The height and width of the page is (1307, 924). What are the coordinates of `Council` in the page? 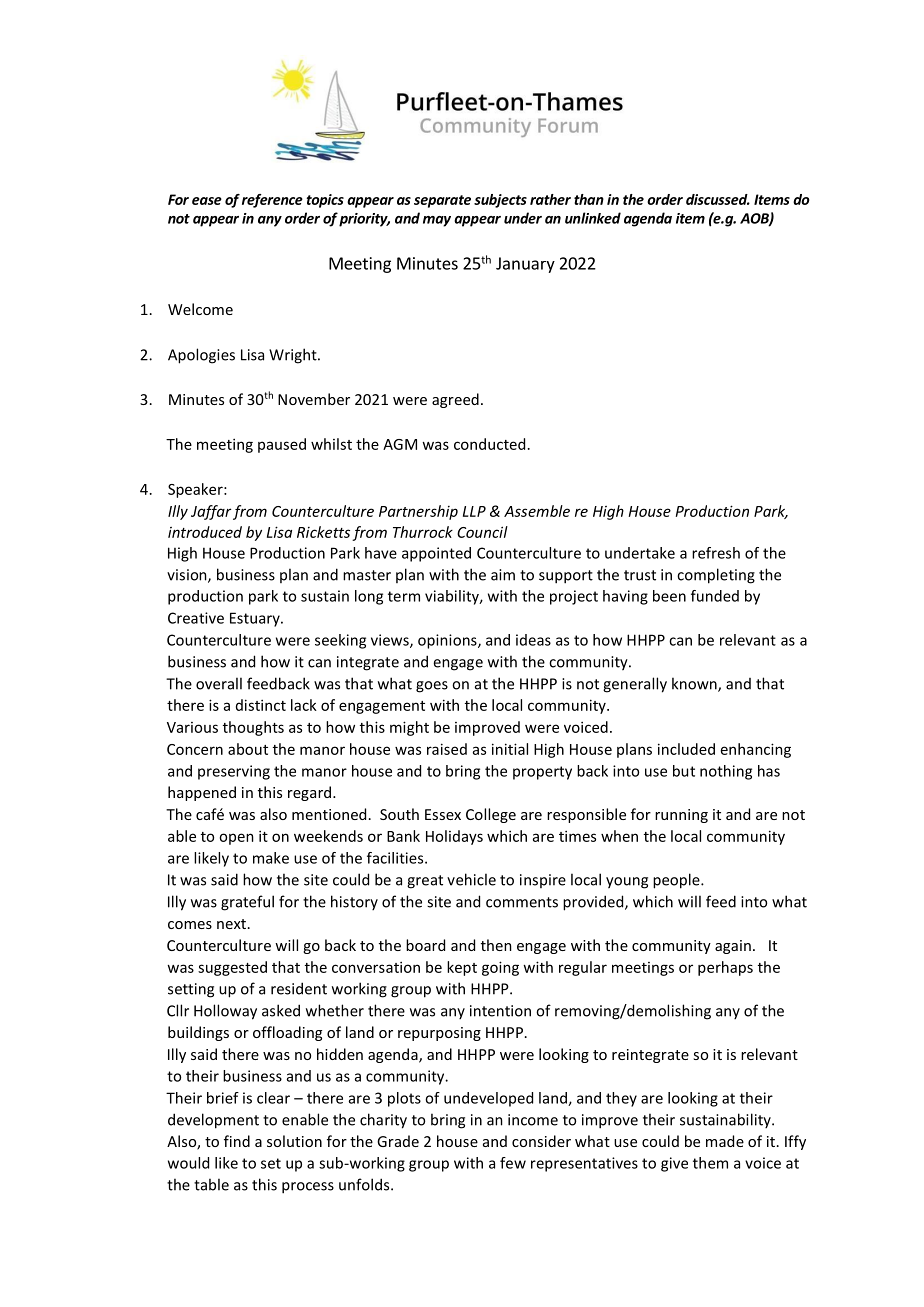 It's located at (482, 532).
